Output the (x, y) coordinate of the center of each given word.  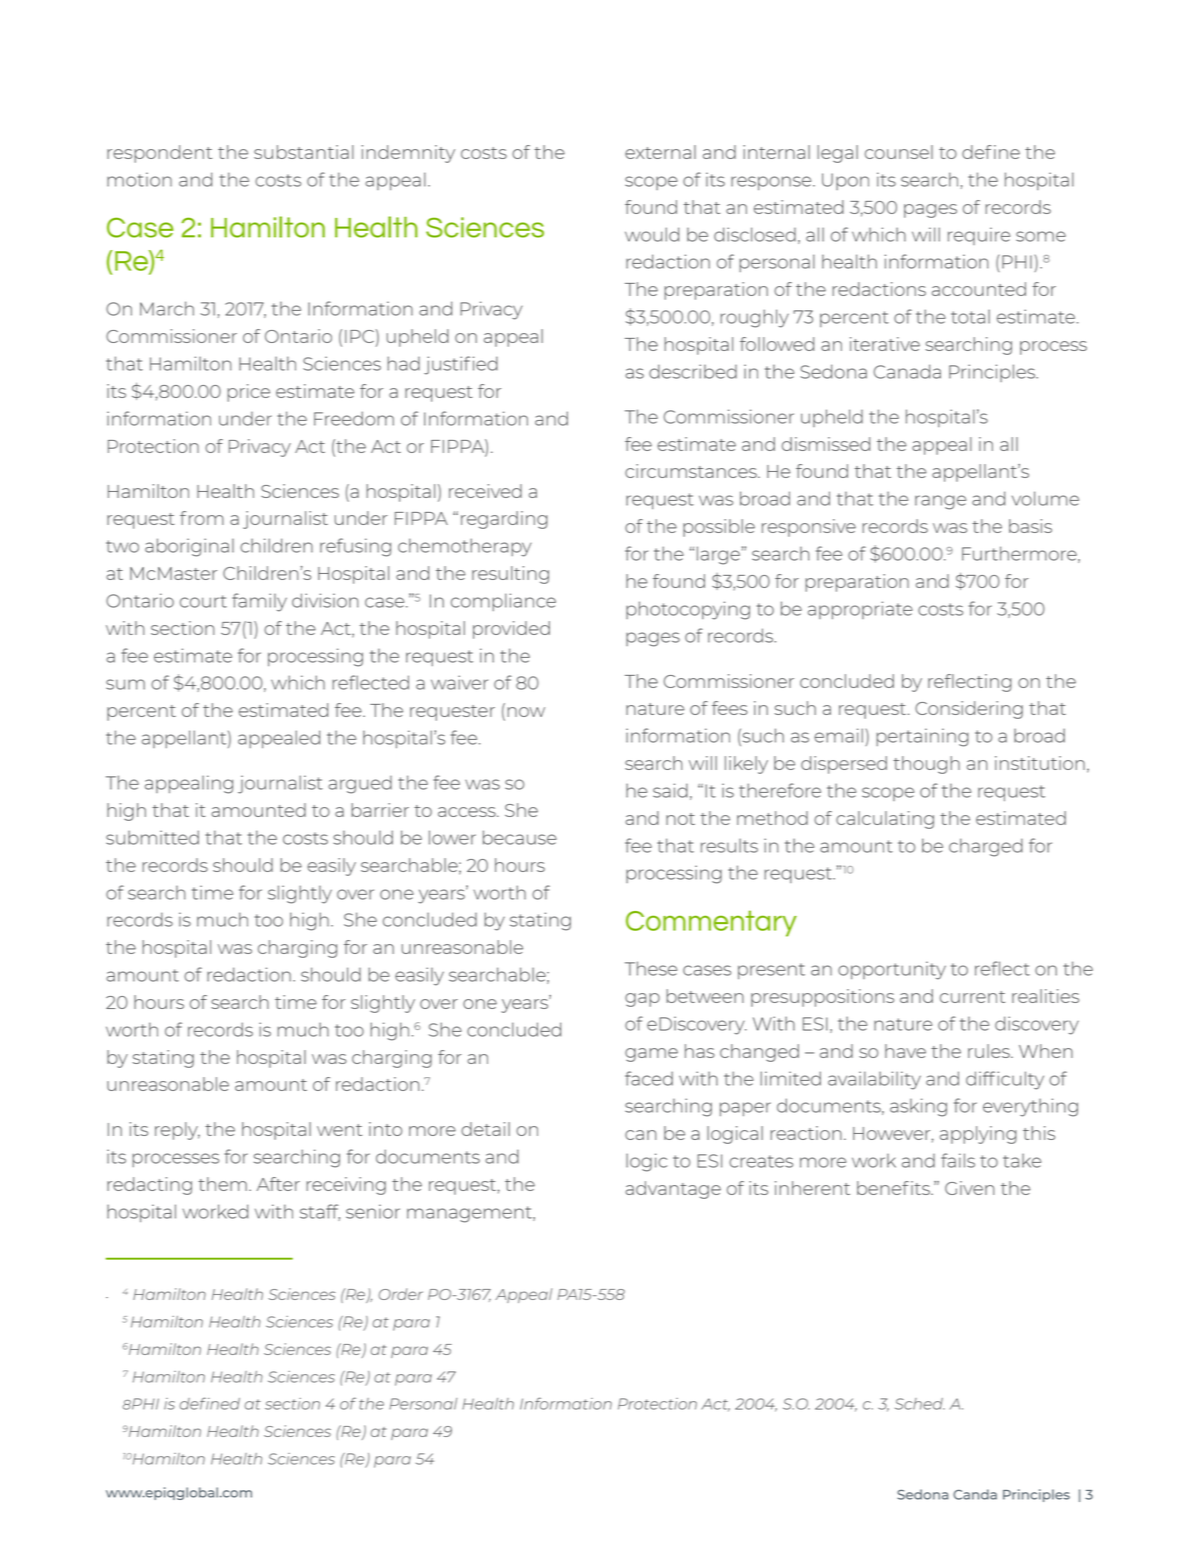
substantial (304, 152)
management (470, 1214)
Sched (920, 1404)
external (660, 152)
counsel (899, 152)
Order (401, 1294)
